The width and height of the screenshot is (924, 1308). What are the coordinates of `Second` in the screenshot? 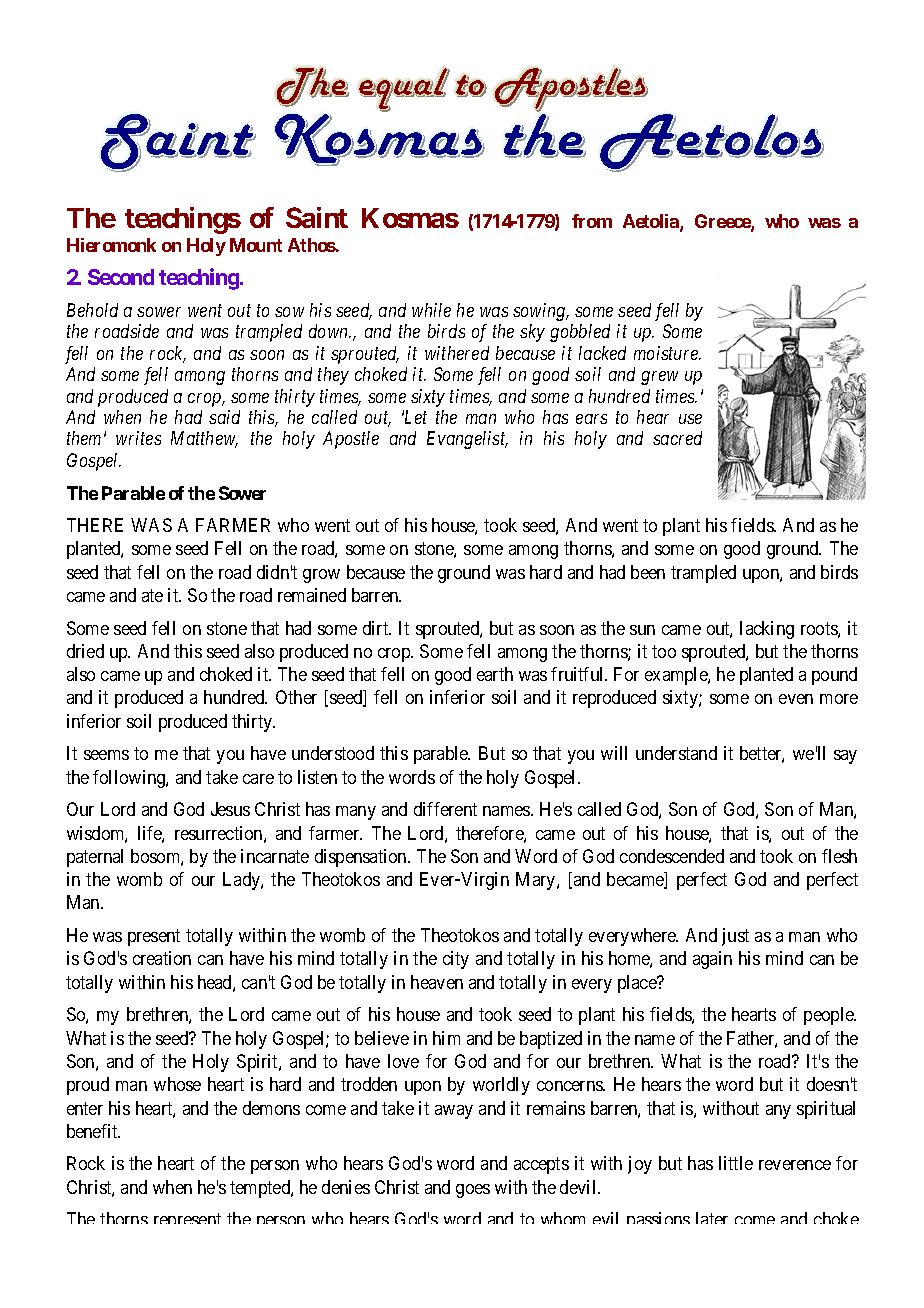 It's located at (121, 277).
